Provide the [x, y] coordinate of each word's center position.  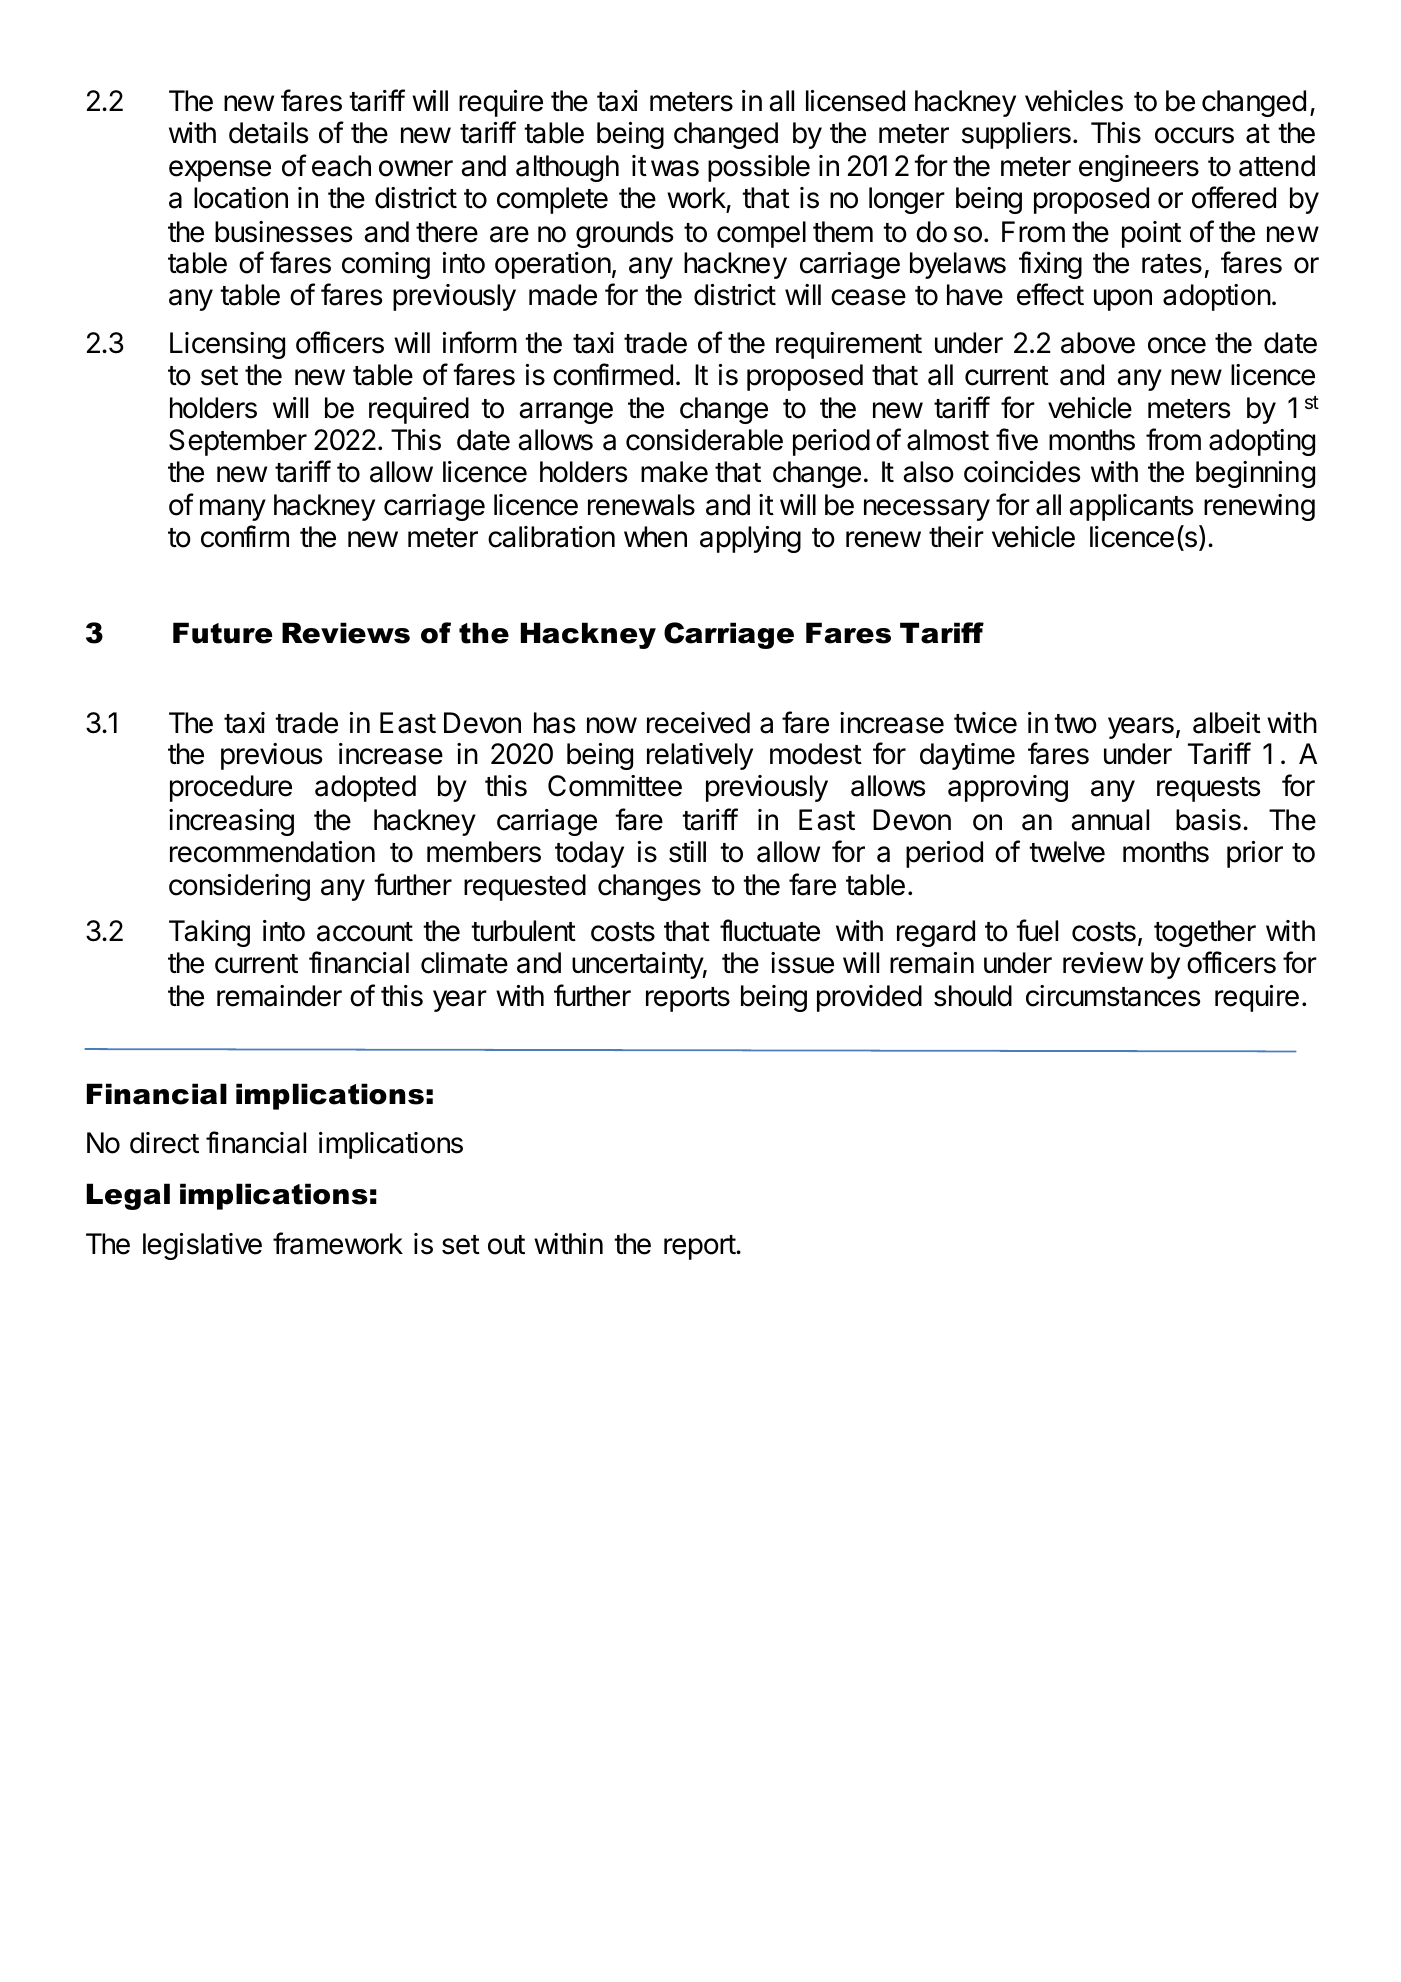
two [1075, 724]
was [675, 168]
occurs [1194, 135]
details [269, 133]
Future [222, 633]
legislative [202, 1246]
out [506, 1245]
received [698, 723]
